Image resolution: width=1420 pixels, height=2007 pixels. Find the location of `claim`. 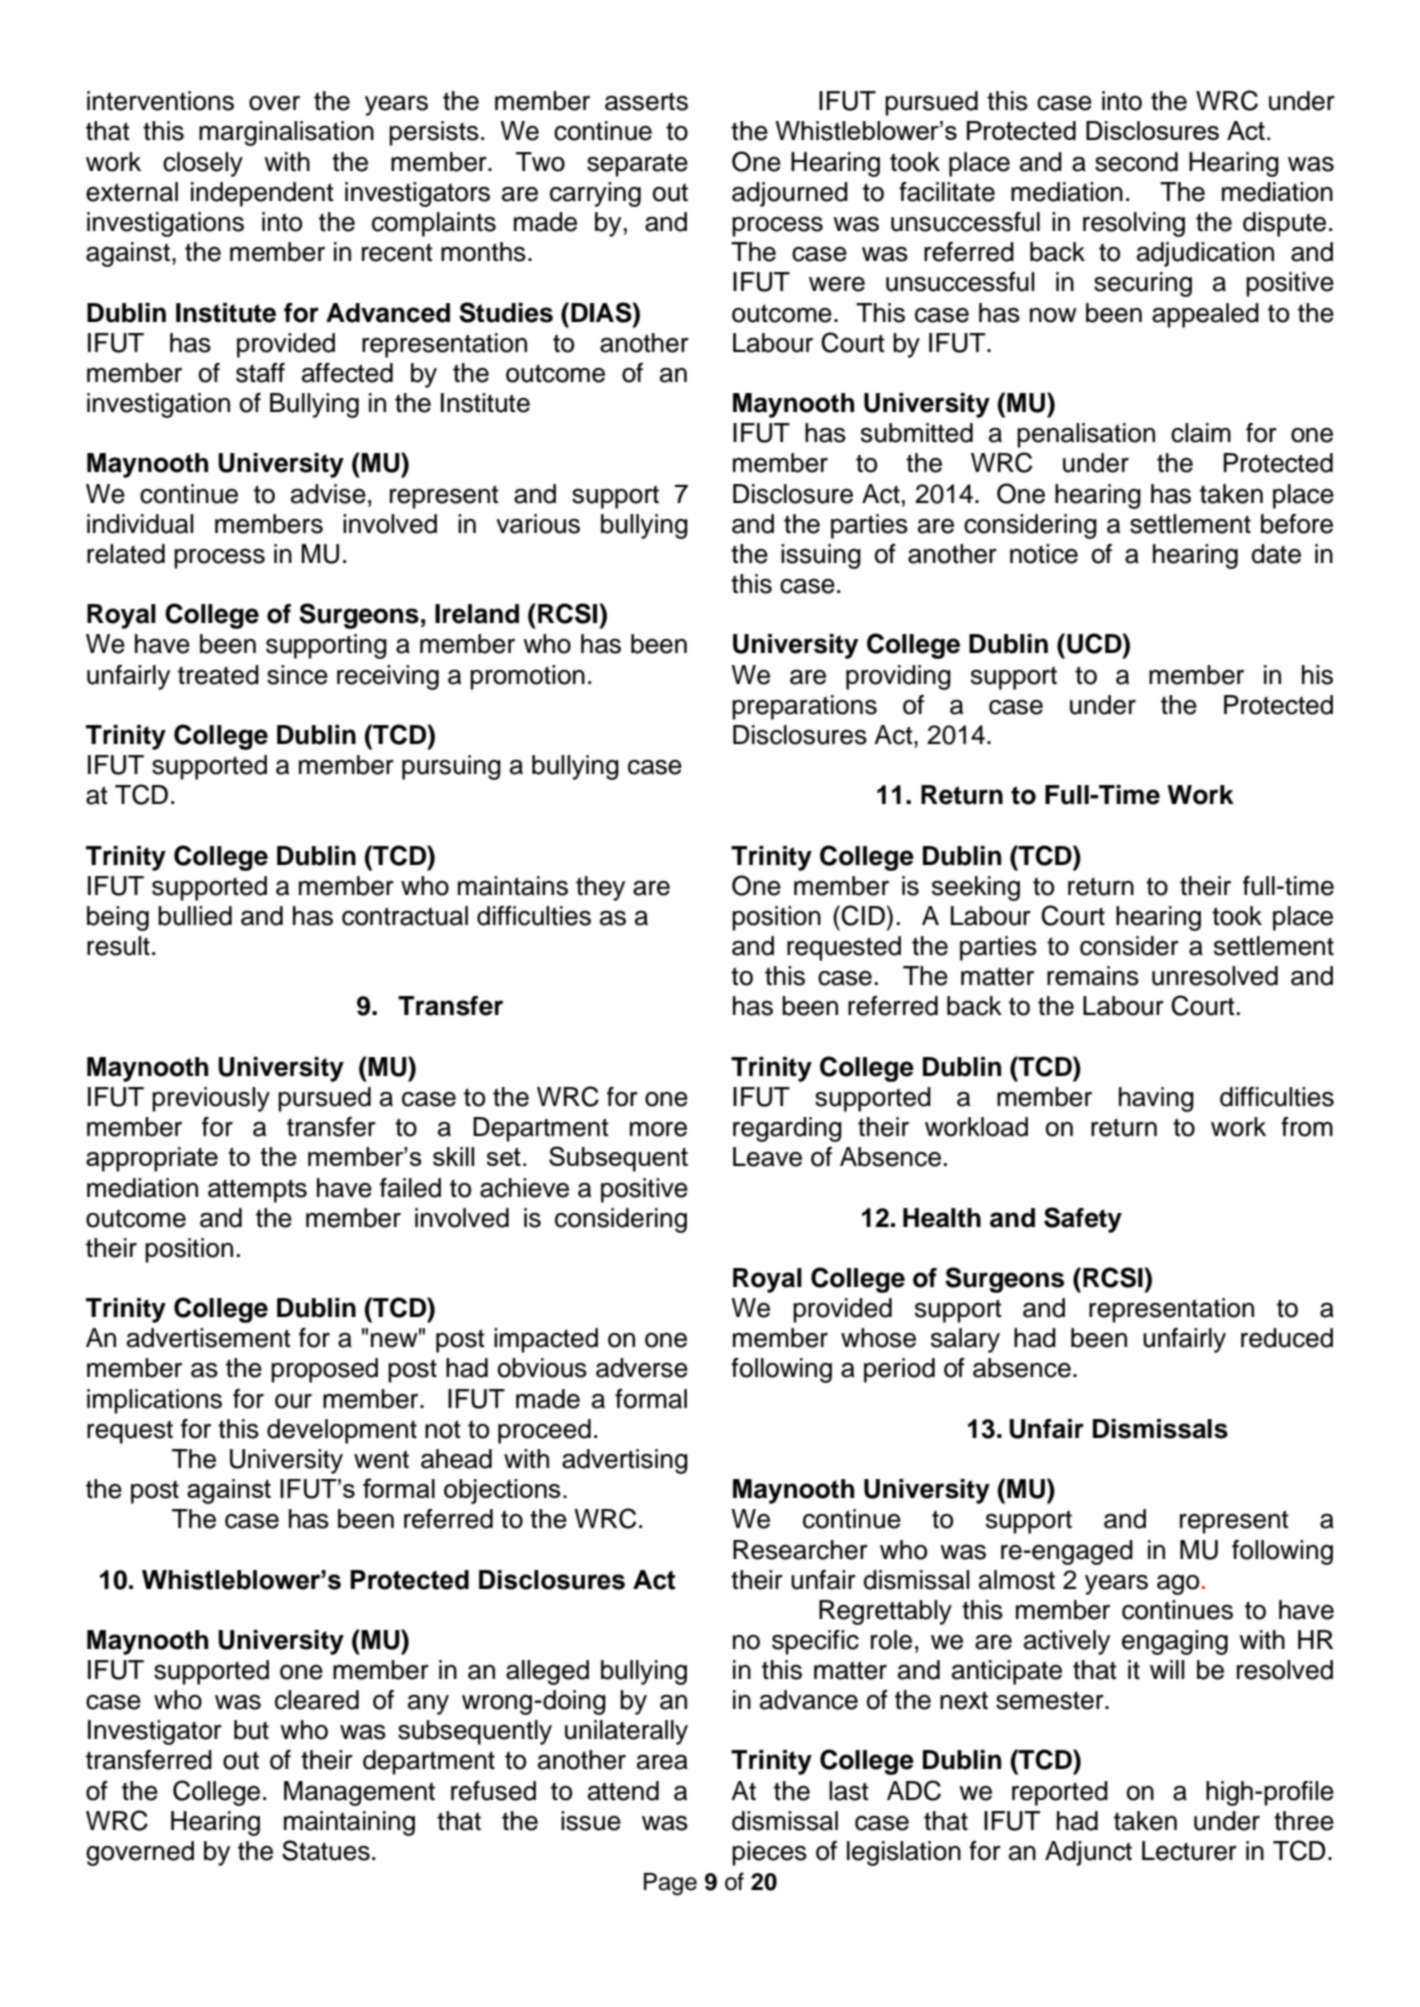

claim is located at coordinates (1201, 433).
